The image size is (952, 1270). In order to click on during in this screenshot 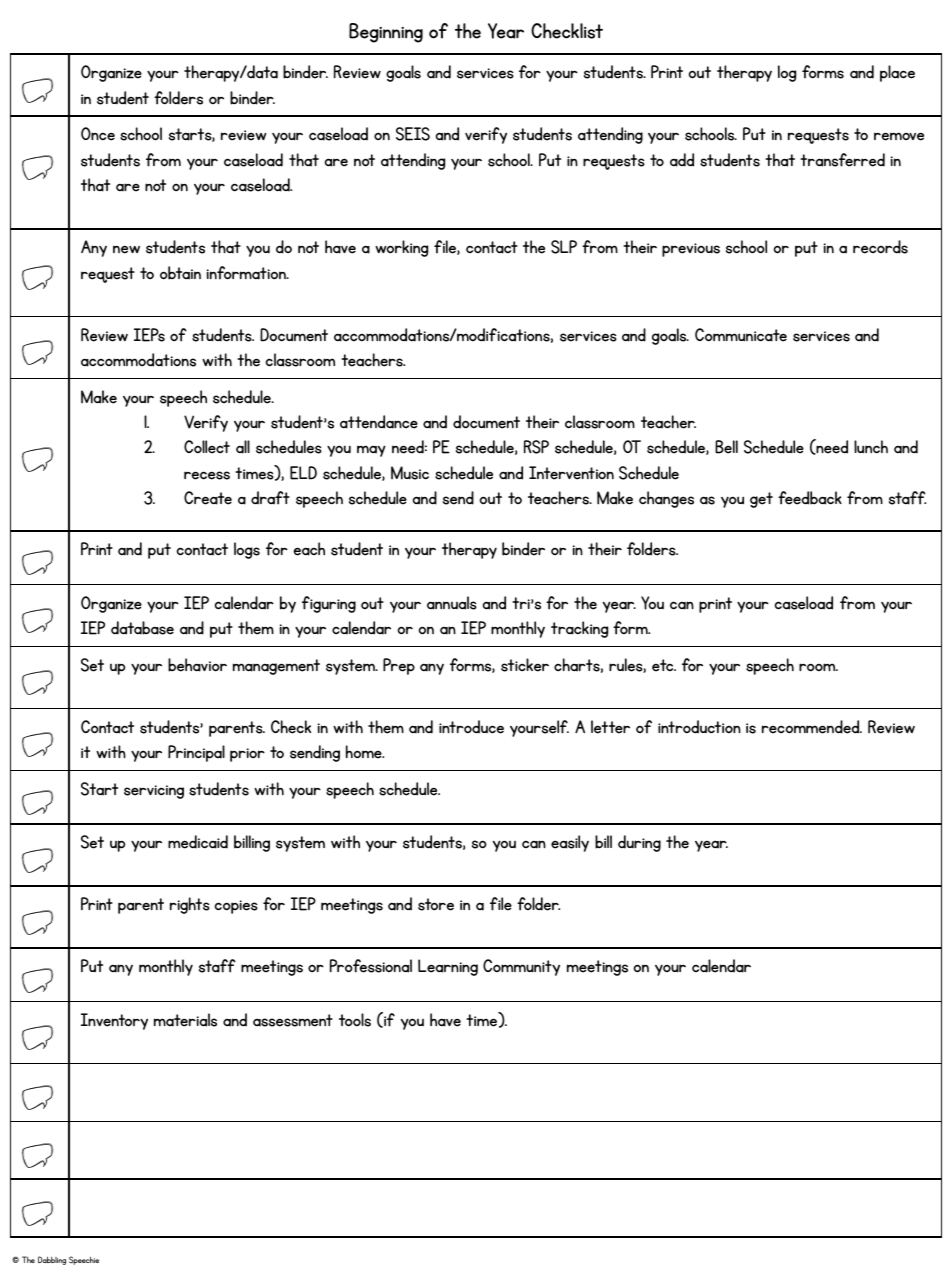, I will do `click(639, 843)`.
